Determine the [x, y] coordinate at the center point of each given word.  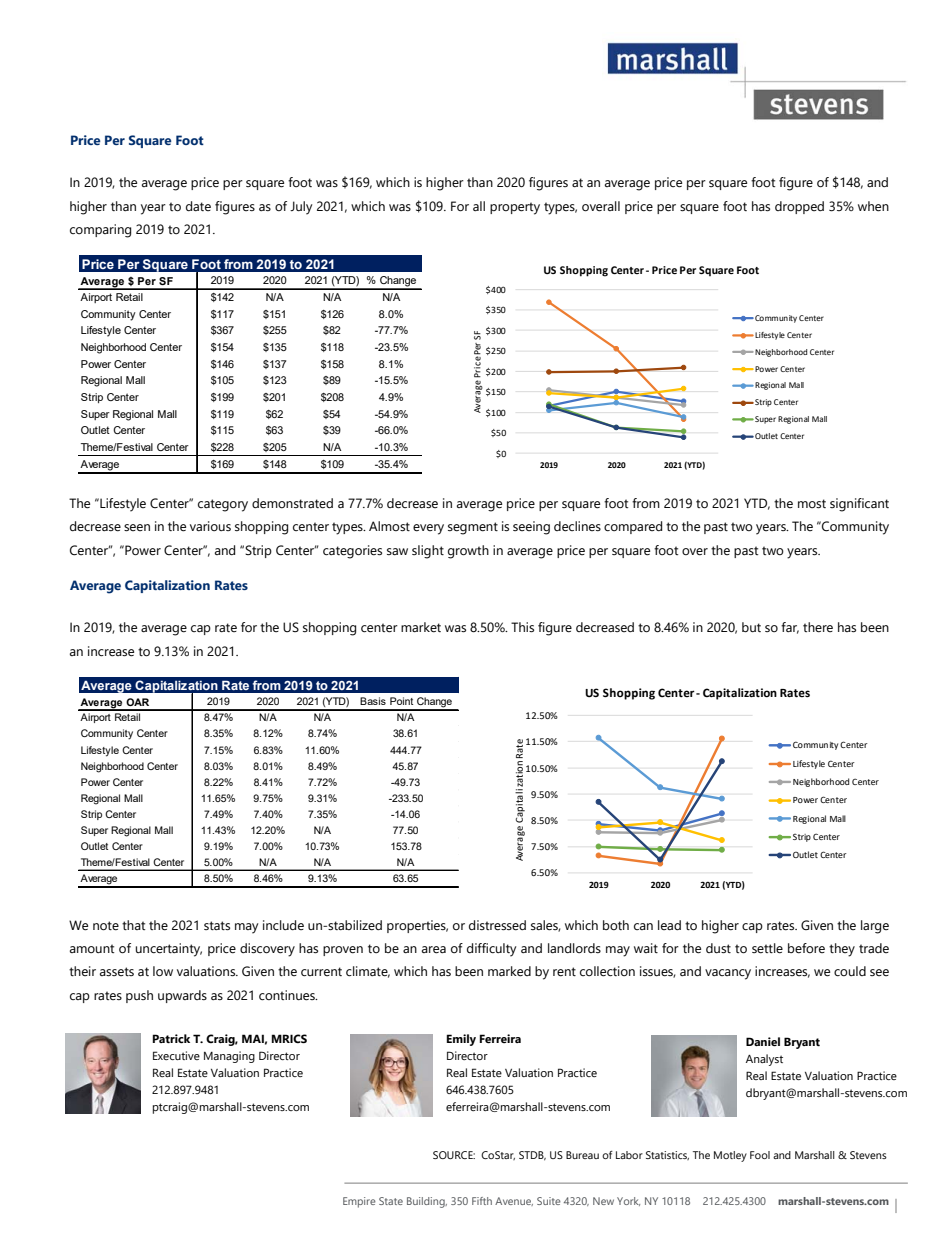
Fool [760, 1155]
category [223, 505]
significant [859, 505]
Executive [176, 1055]
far [790, 628]
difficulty [492, 950]
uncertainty [169, 950]
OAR [137, 702]
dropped [799, 207]
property [515, 208]
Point [401, 701]
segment [473, 528]
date [198, 206]
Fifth [482, 1201]
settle [767, 948]
